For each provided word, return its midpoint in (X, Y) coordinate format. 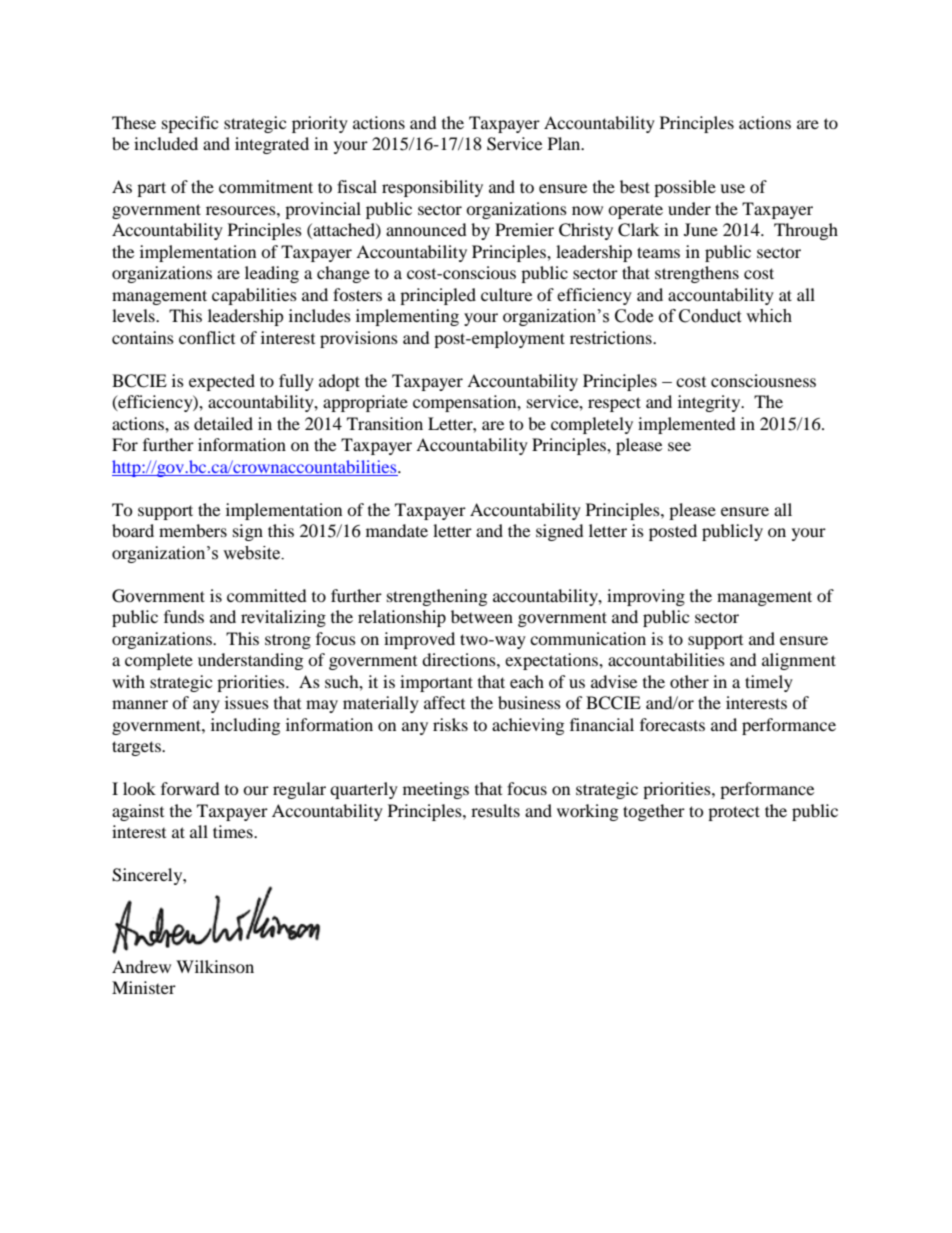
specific (190, 124)
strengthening (437, 597)
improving (646, 597)
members (193, 530)
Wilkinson (215, 966)
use (732, 188)
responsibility (432, 188)
